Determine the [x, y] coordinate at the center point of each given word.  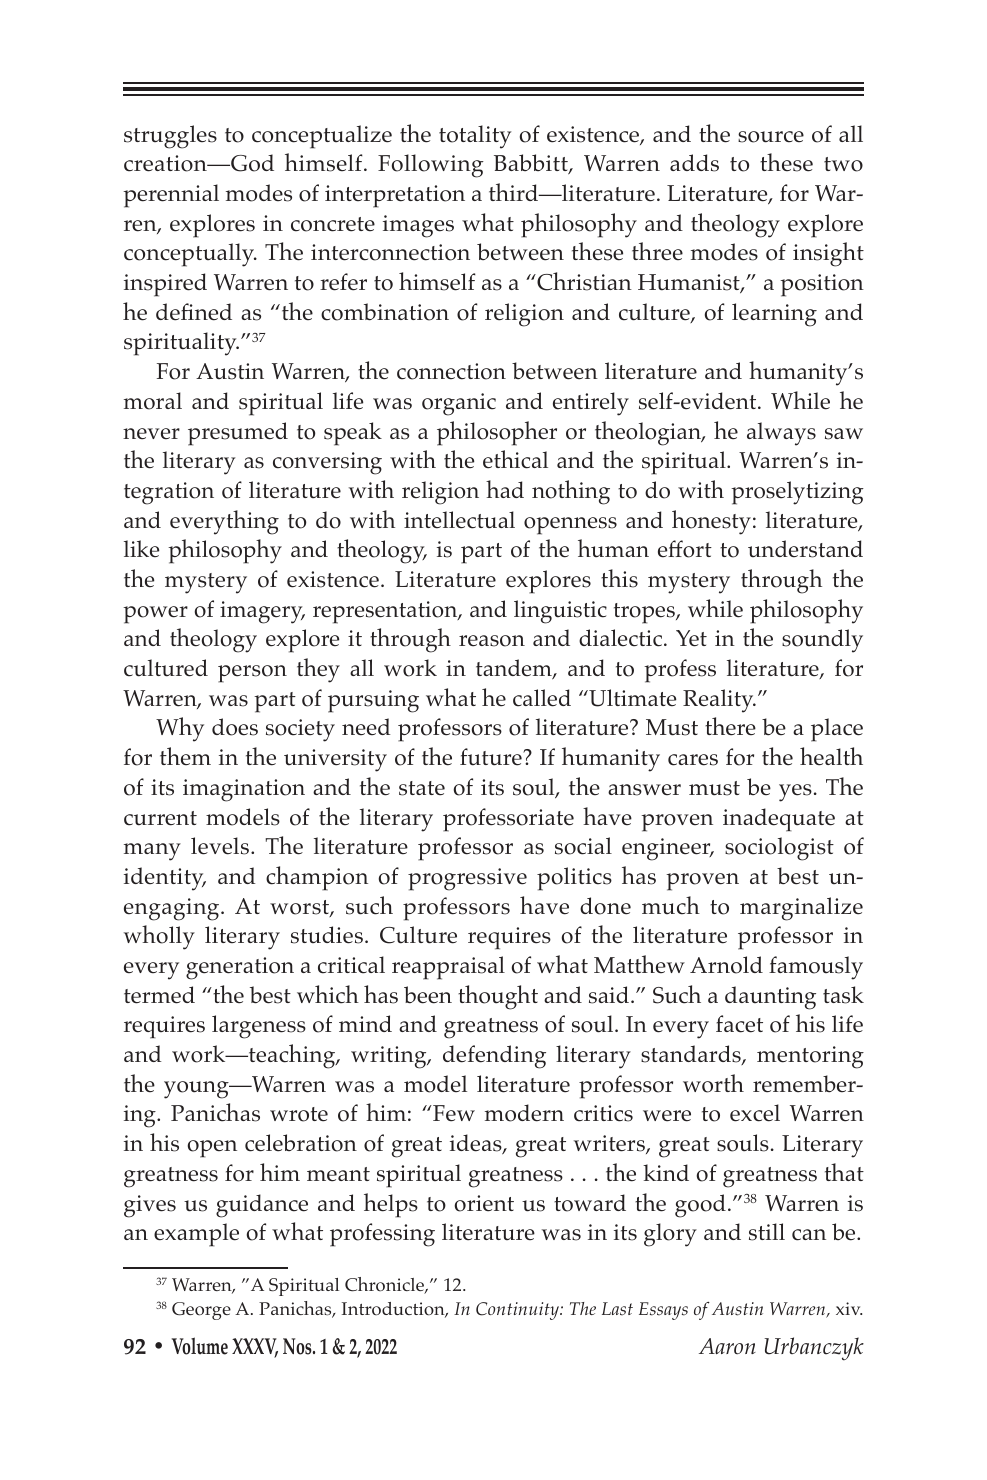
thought [498, 997]
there [730, 726]
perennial [171, 196]
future [492, 757]
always [781, 434]
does [235, 727]
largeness [259, 1027]
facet [739, 1024]
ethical [515, 459]
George [201, 1311]
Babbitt [532, 164]
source [771, 137]
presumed [238, 434]
